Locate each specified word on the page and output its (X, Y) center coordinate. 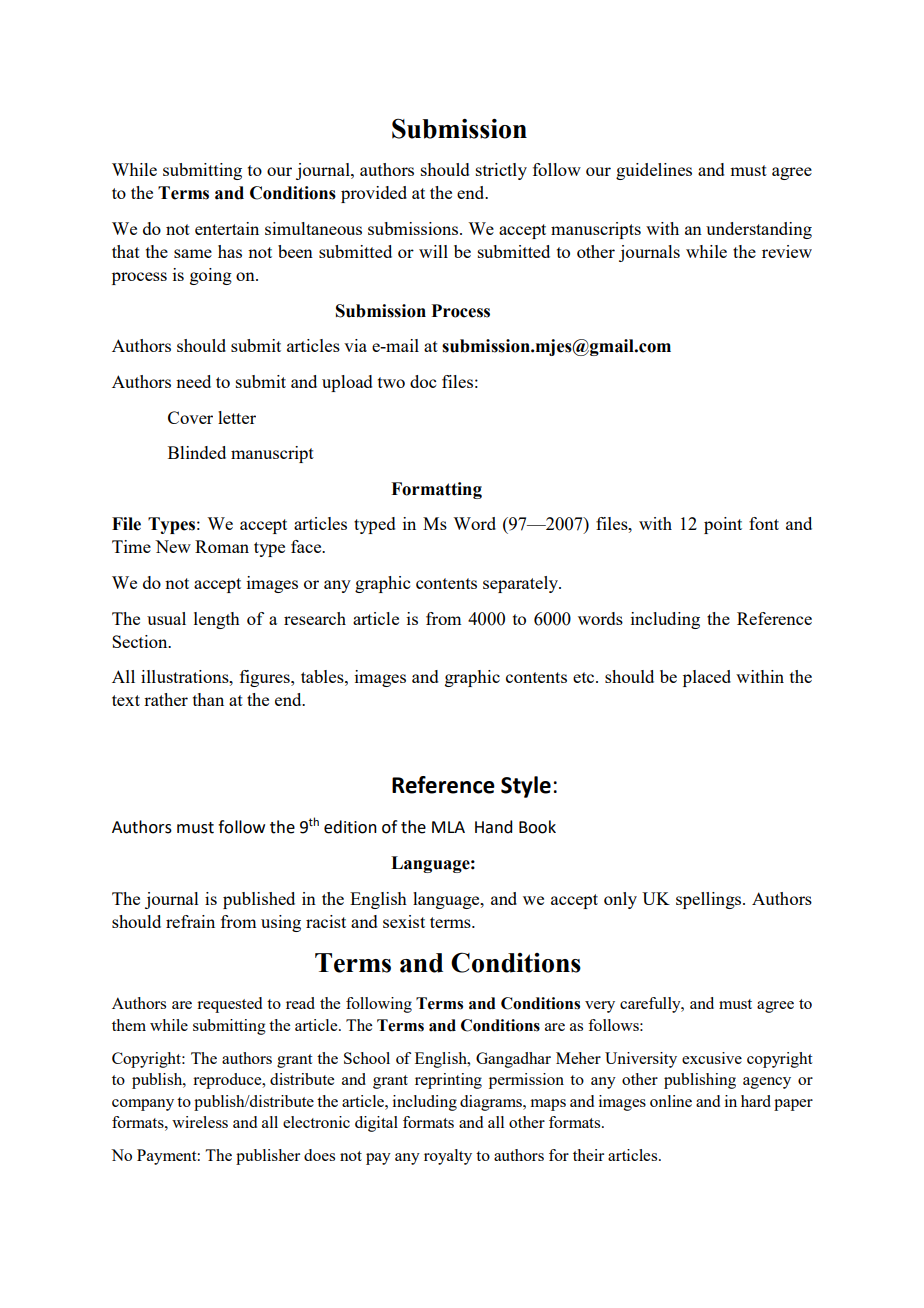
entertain (227, 228)
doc (423, 381)
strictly (501, 171)
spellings (710, 900)
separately (521, 584)
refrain (190, 921)
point (723, 525)
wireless (200, 1122)
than (208, 699)
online (671, 1101)
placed (707, 678)
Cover (190, 417)
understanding (759, 230)
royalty (448, 1157)
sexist (404, 921)
